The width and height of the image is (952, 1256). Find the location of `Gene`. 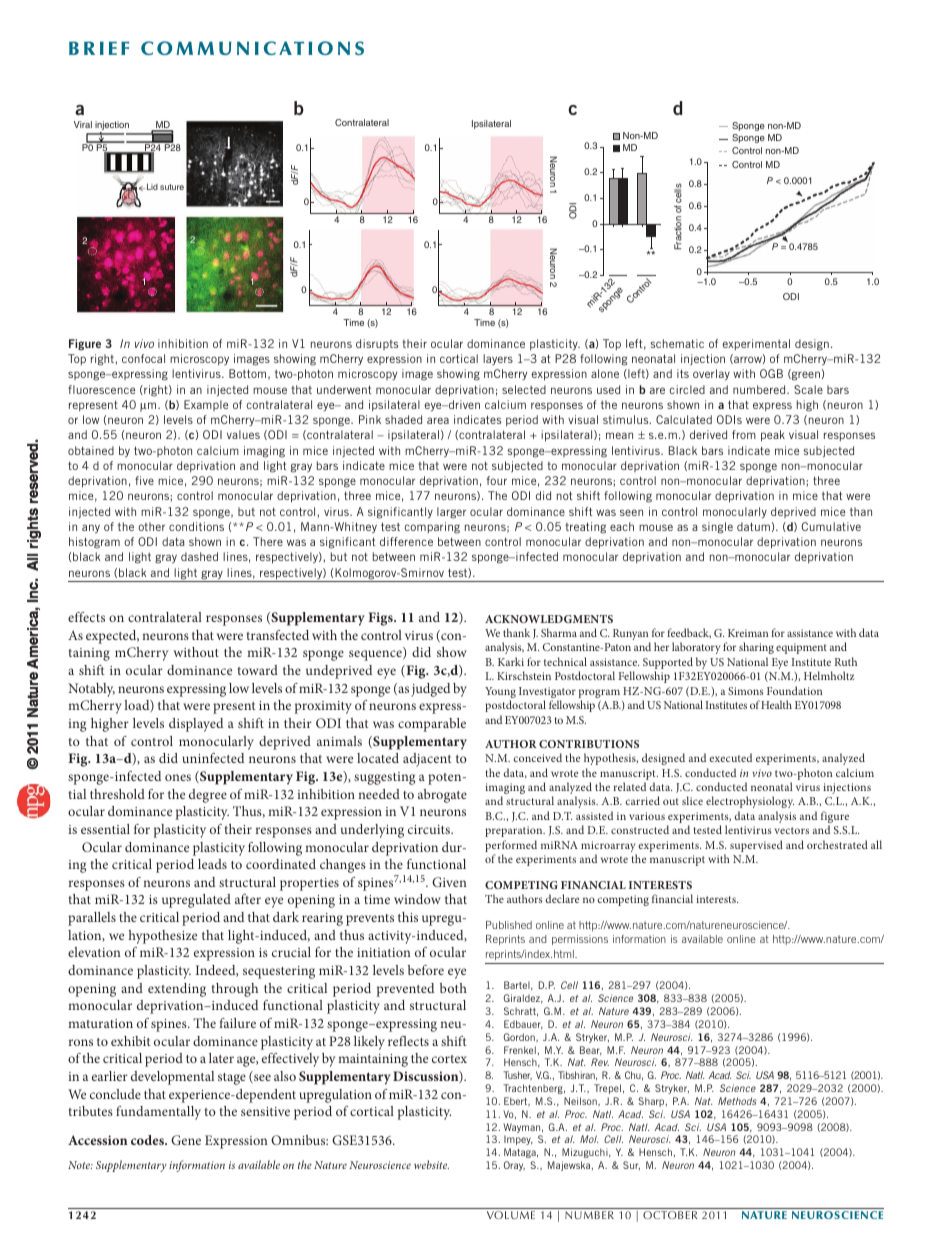

Gene is located at coordinates (186, 1140).
